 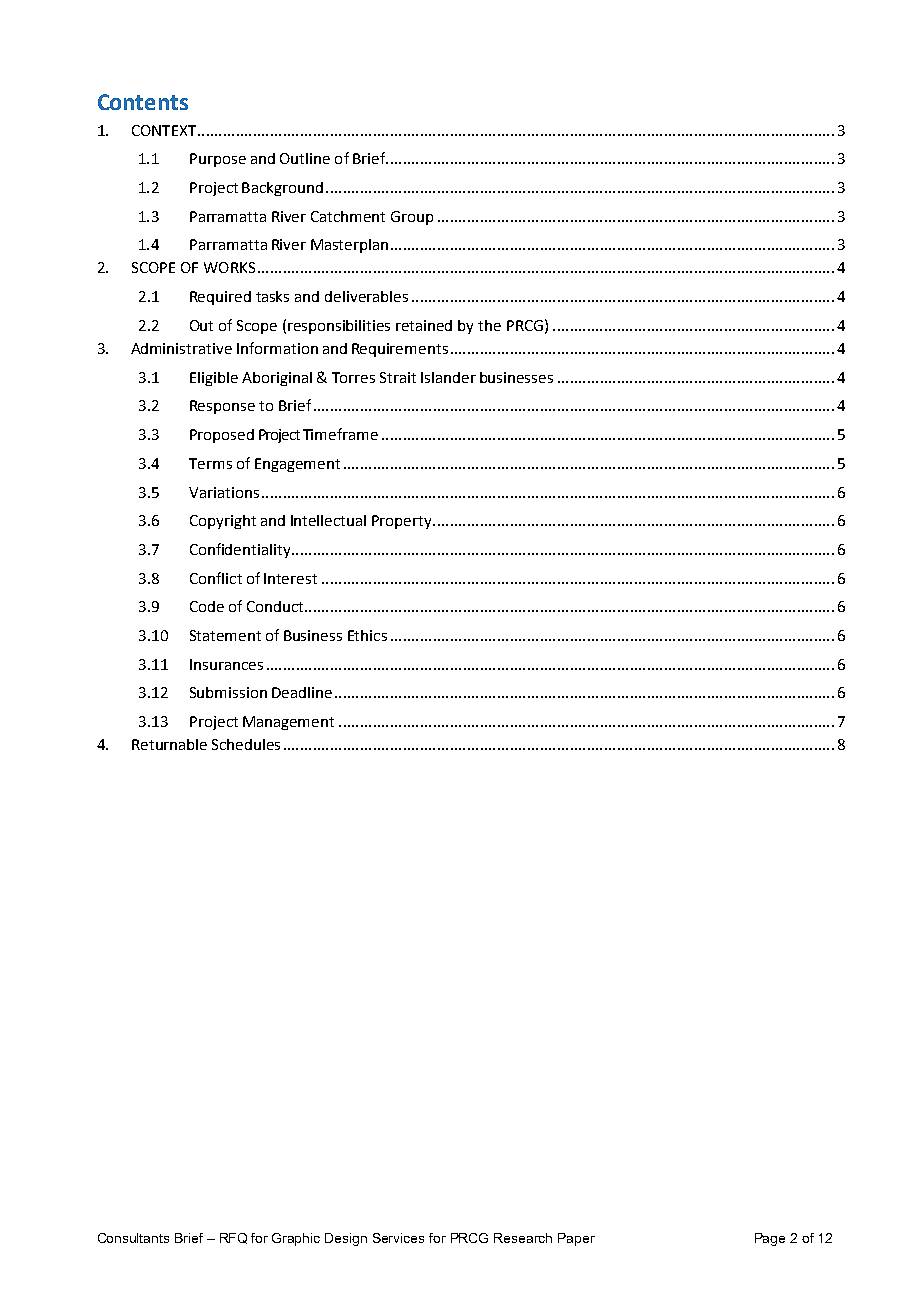 What do you see at coordinates (222, 407) in the image?
I see `Response` at bounding box center [222, 407].
